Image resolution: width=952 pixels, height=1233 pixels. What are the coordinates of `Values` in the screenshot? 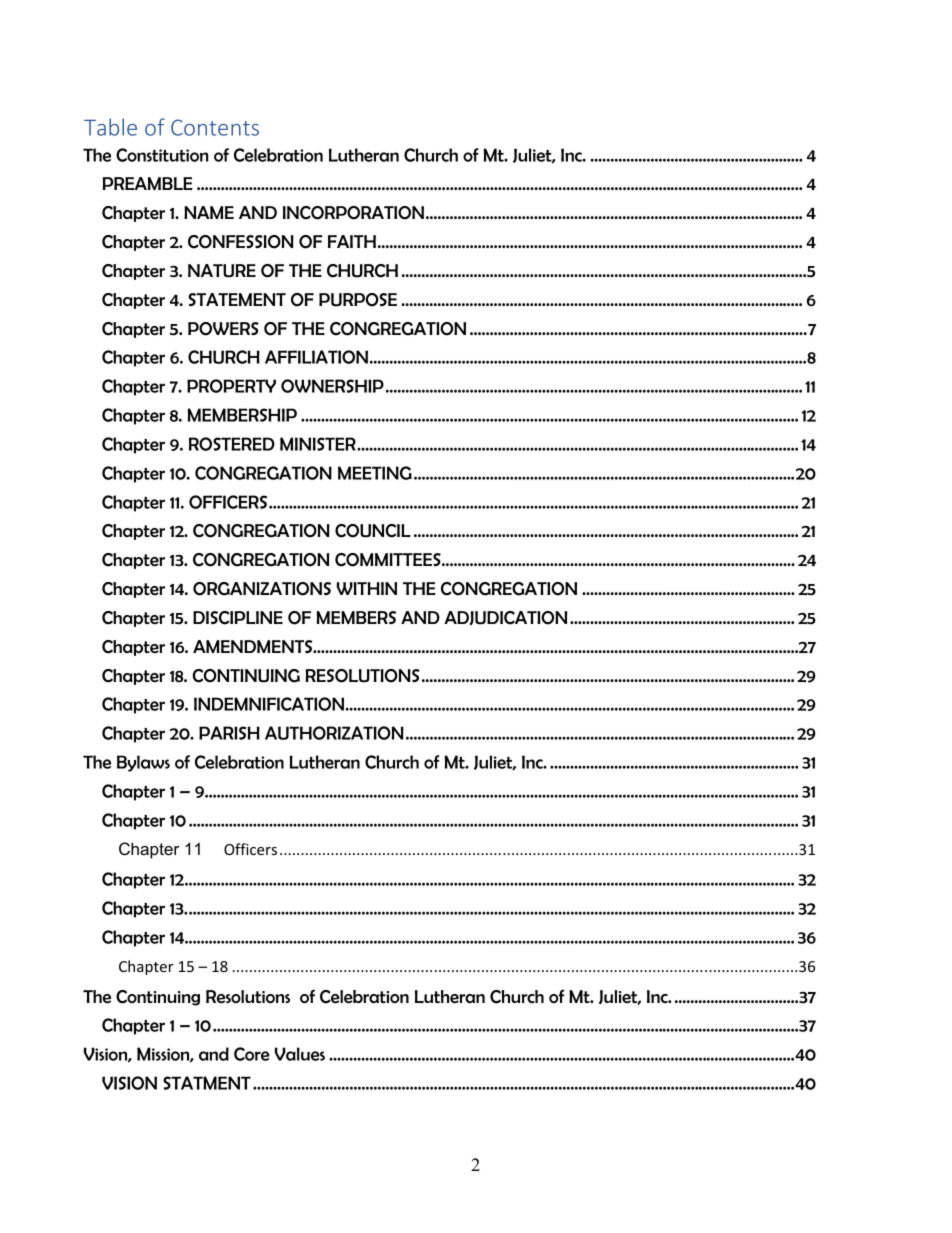 It's located at (300, 1054).
